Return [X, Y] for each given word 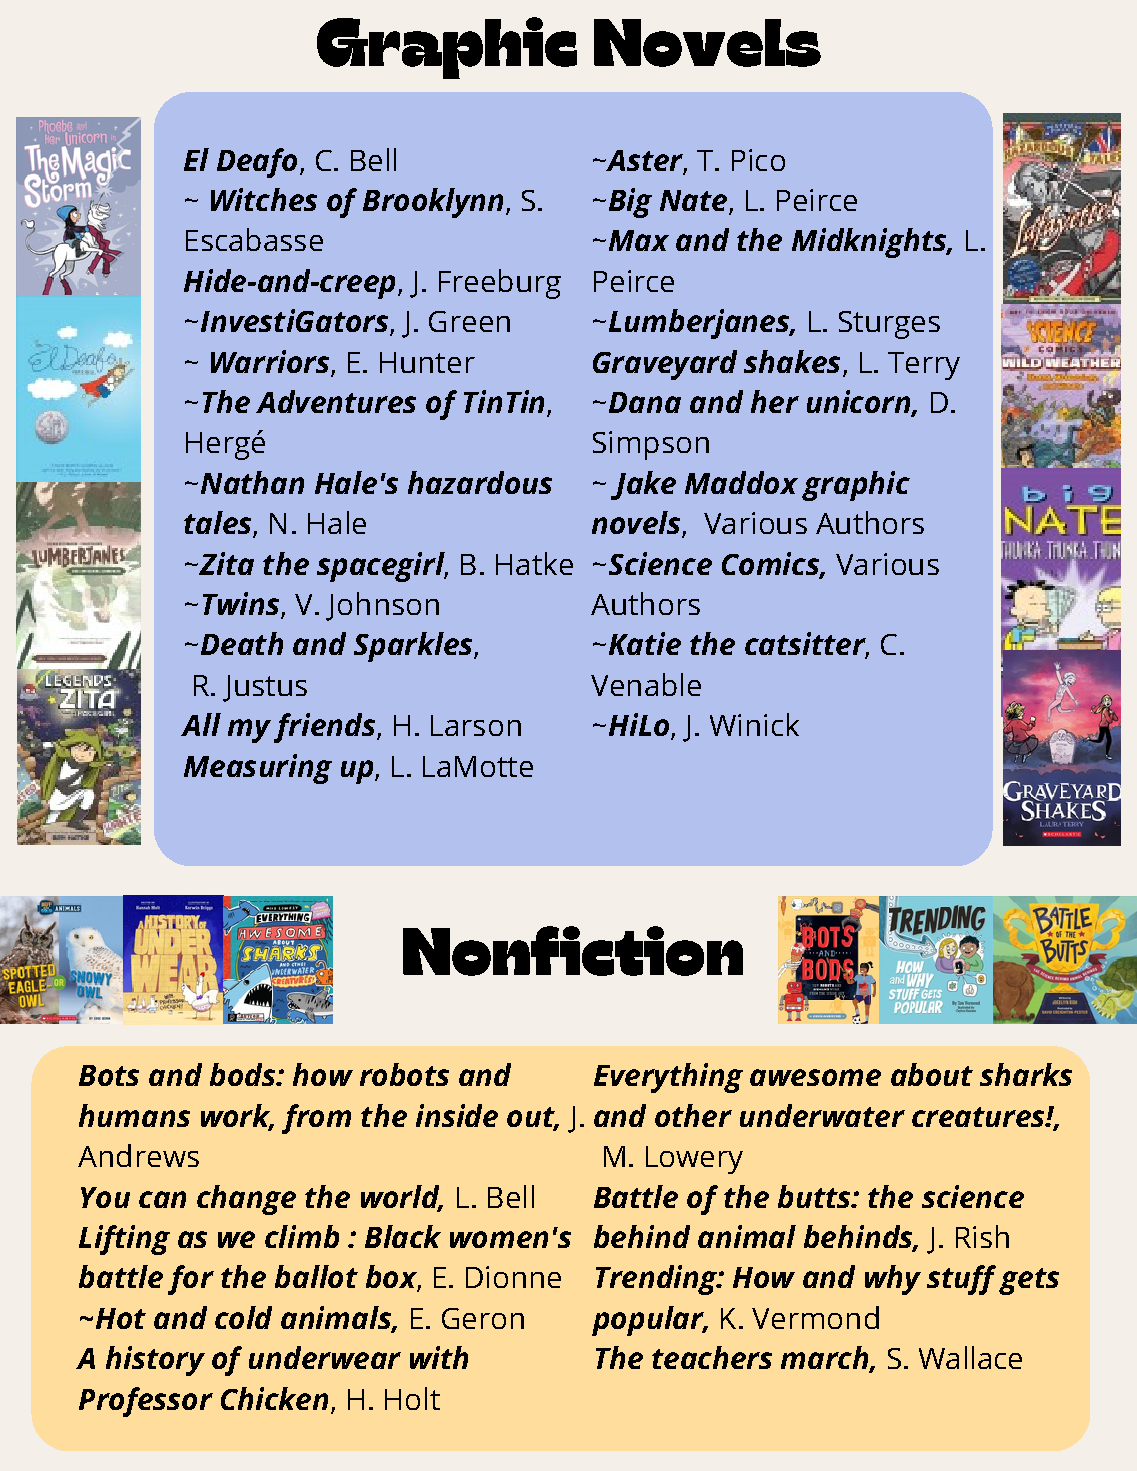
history [155, 1361]
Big [630, 203]
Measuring [258, 769]
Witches [264, 199]
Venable [646, 684]
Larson [476, 725]
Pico [758, 160]
